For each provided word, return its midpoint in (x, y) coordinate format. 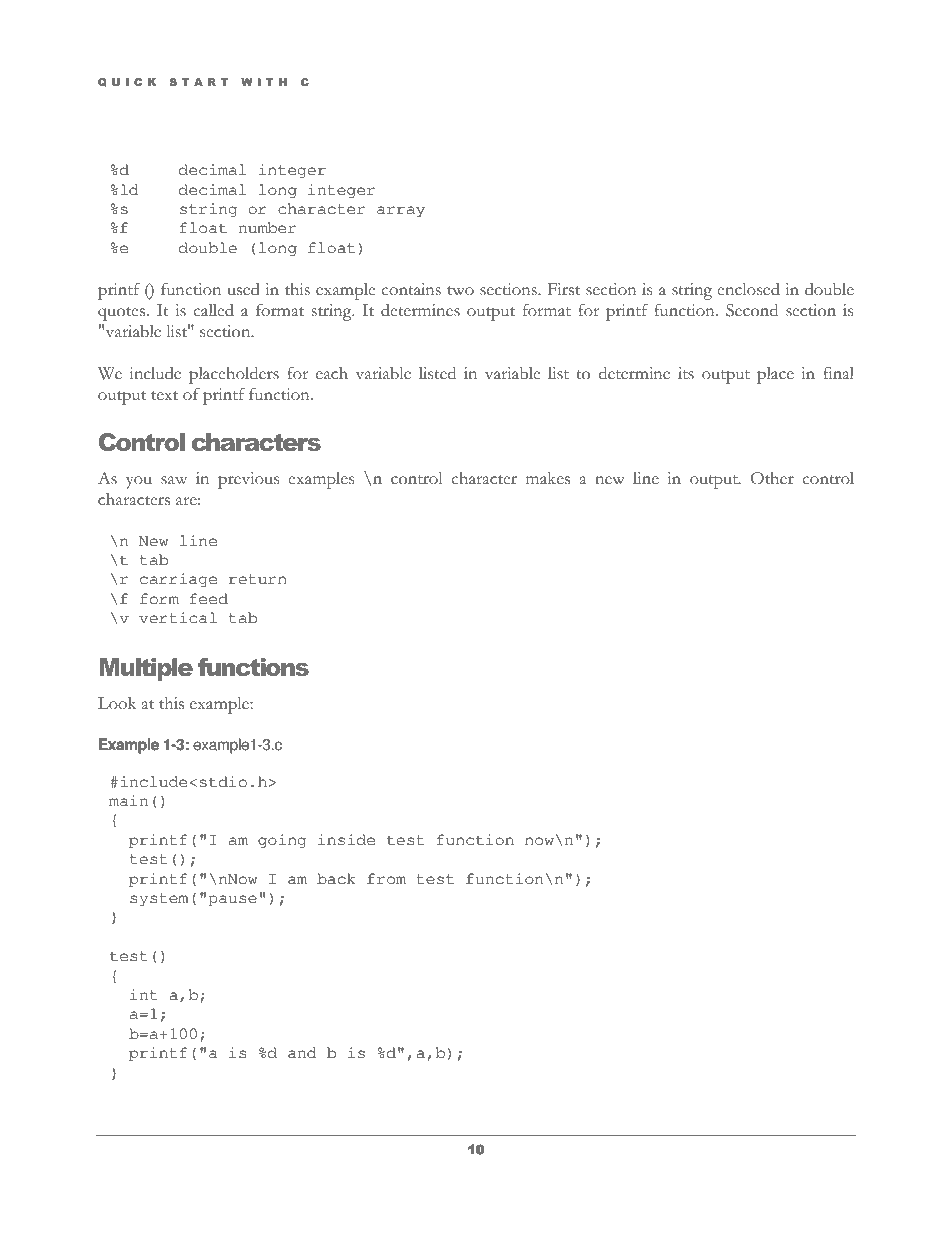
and (302, 1052)
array (401, 211)
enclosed (748, 289)
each (332, 373)
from (386, 878)
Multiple (146, 669)
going (282, 841)
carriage (178, 580)
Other (772, 478)
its (686, 373)
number (267, 228)
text (164, 396)
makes (548, 478)
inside (346, 840)
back (336, 879)
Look (117, 703)
